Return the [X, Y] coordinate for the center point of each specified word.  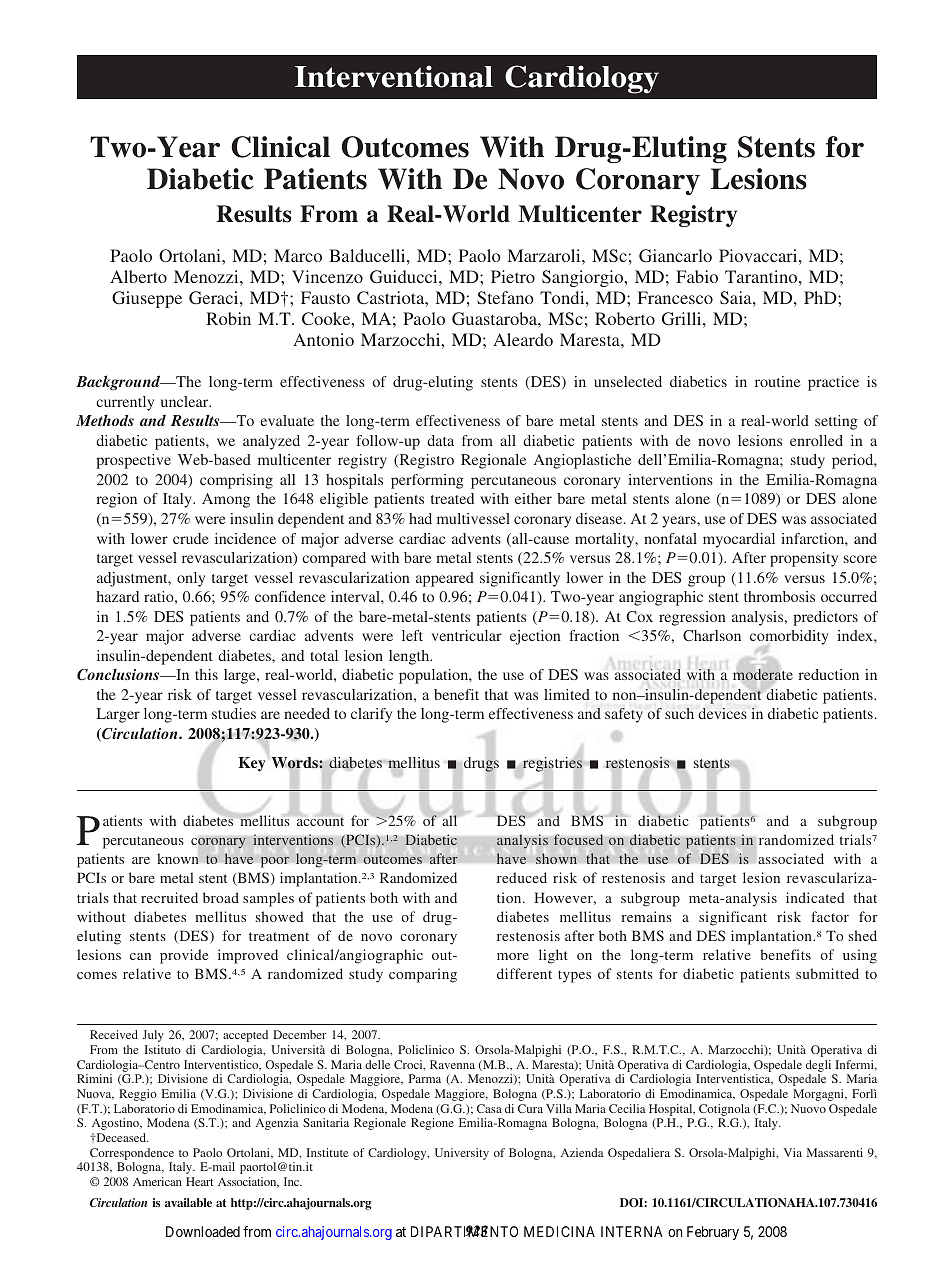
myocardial [739, 540]
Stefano [505, 297]
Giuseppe [147, 299]
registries [551, 766]
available [188, 1202]
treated [452, 498]
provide [184, 956]
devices [722, 713]
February [713, 1233]
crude [191, 538]
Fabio [697, 276]
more [513, 956]
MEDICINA [559, 1231]
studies [234, 713]
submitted [827, 973]
